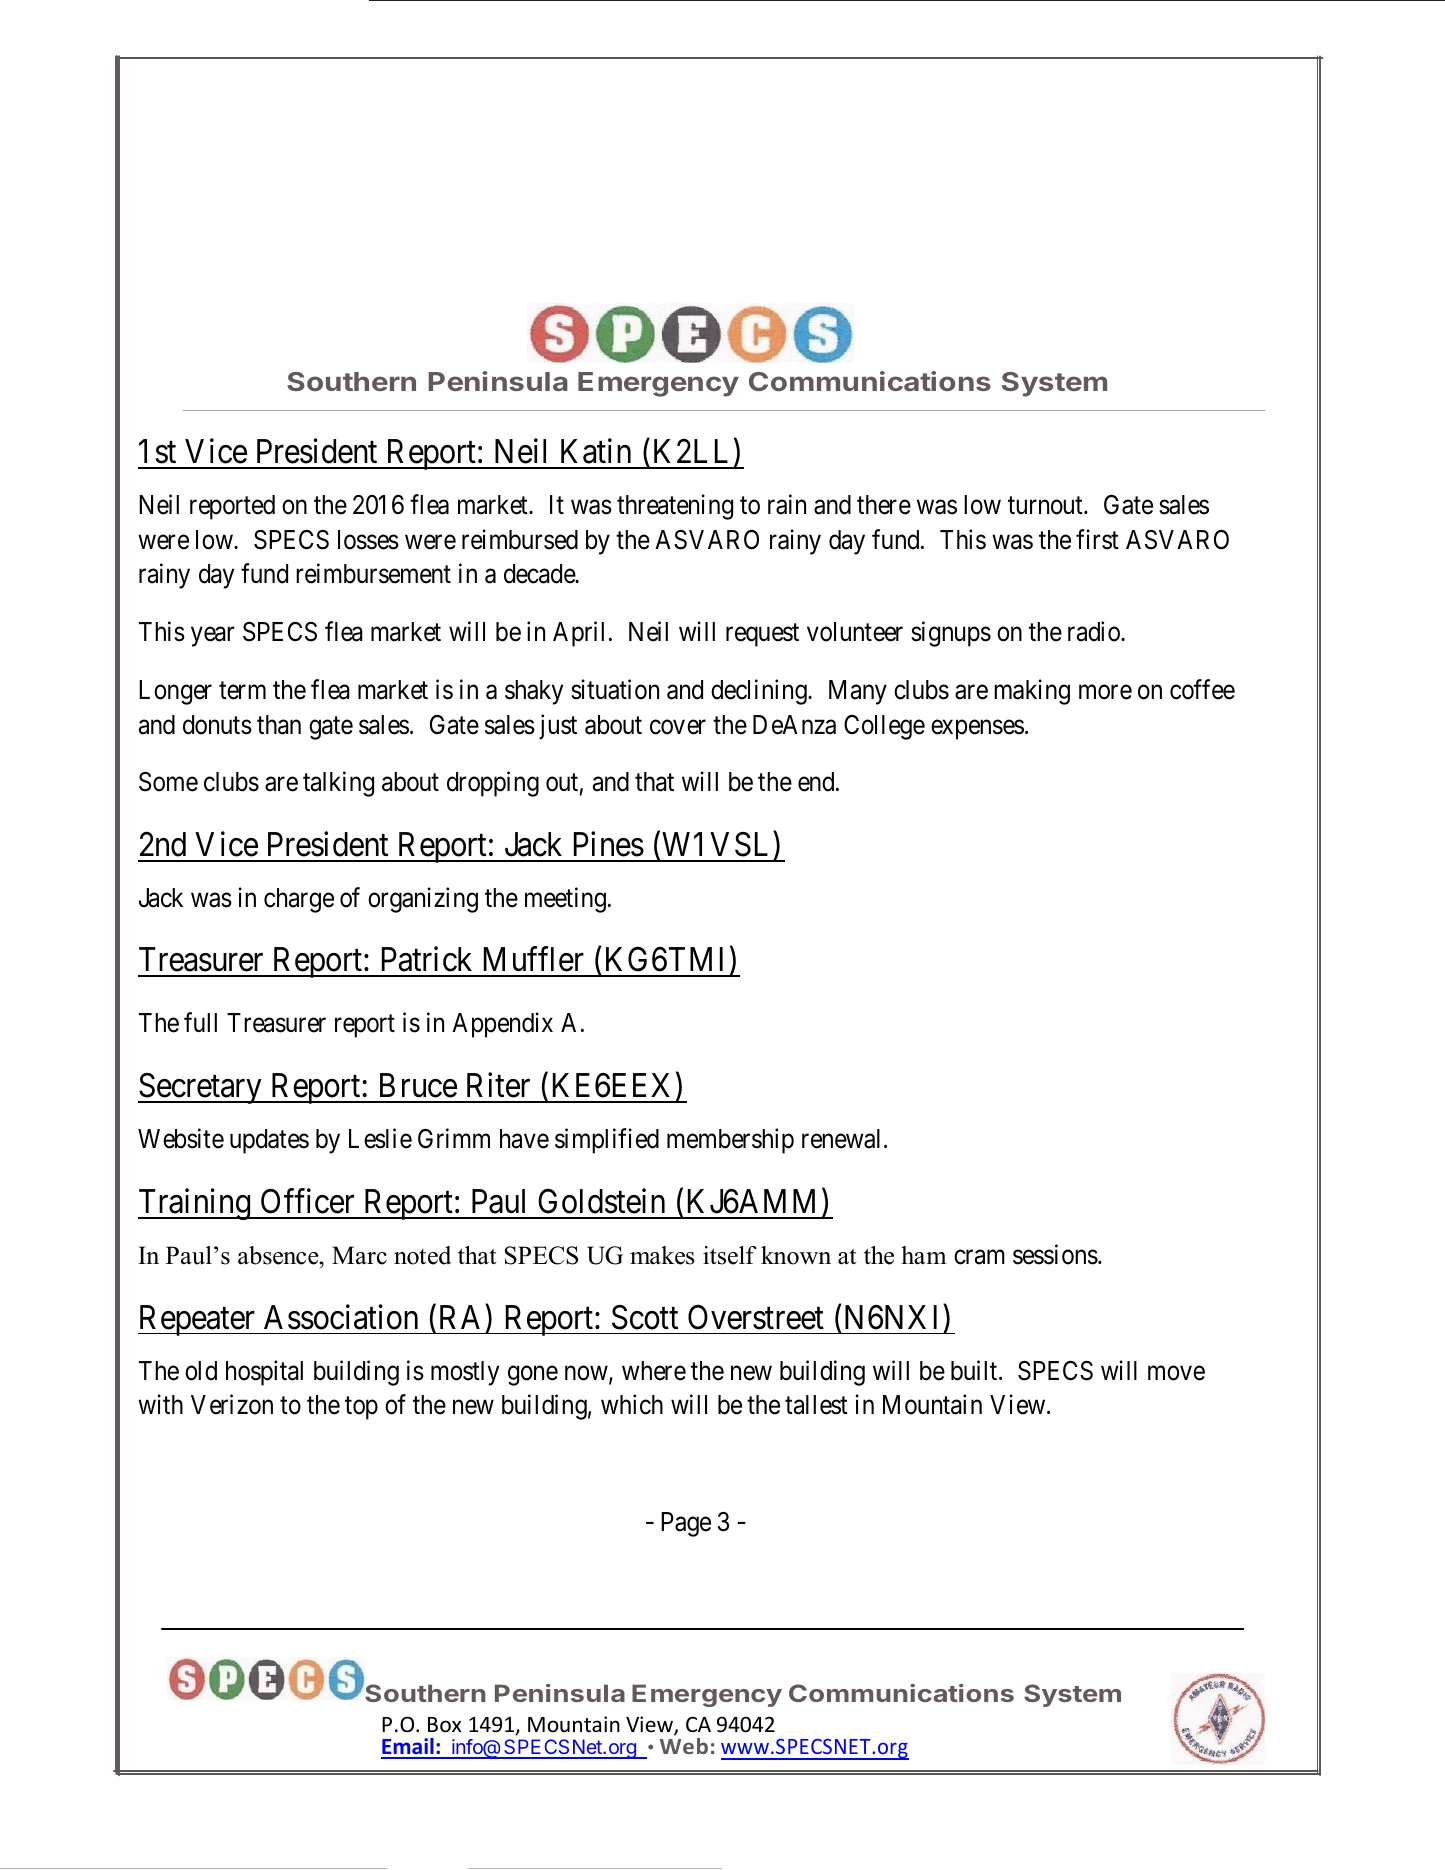  I want to click on Page, so click(686, 1524).
